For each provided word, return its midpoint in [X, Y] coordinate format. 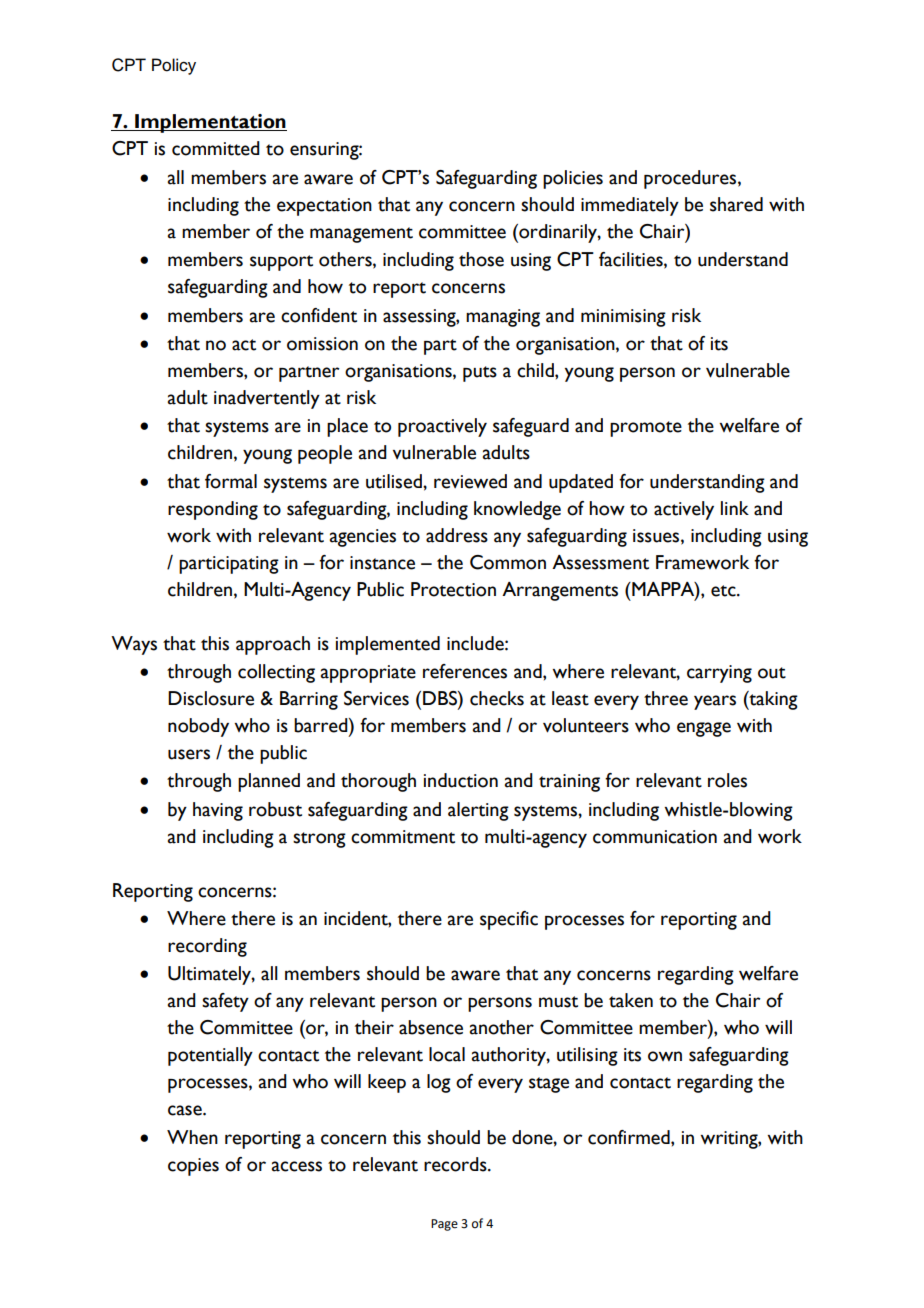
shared [736, 204]
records [456, 1164]
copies [193, 1167]
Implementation [210, 123]
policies [573, 179]
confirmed [630, 1137]
